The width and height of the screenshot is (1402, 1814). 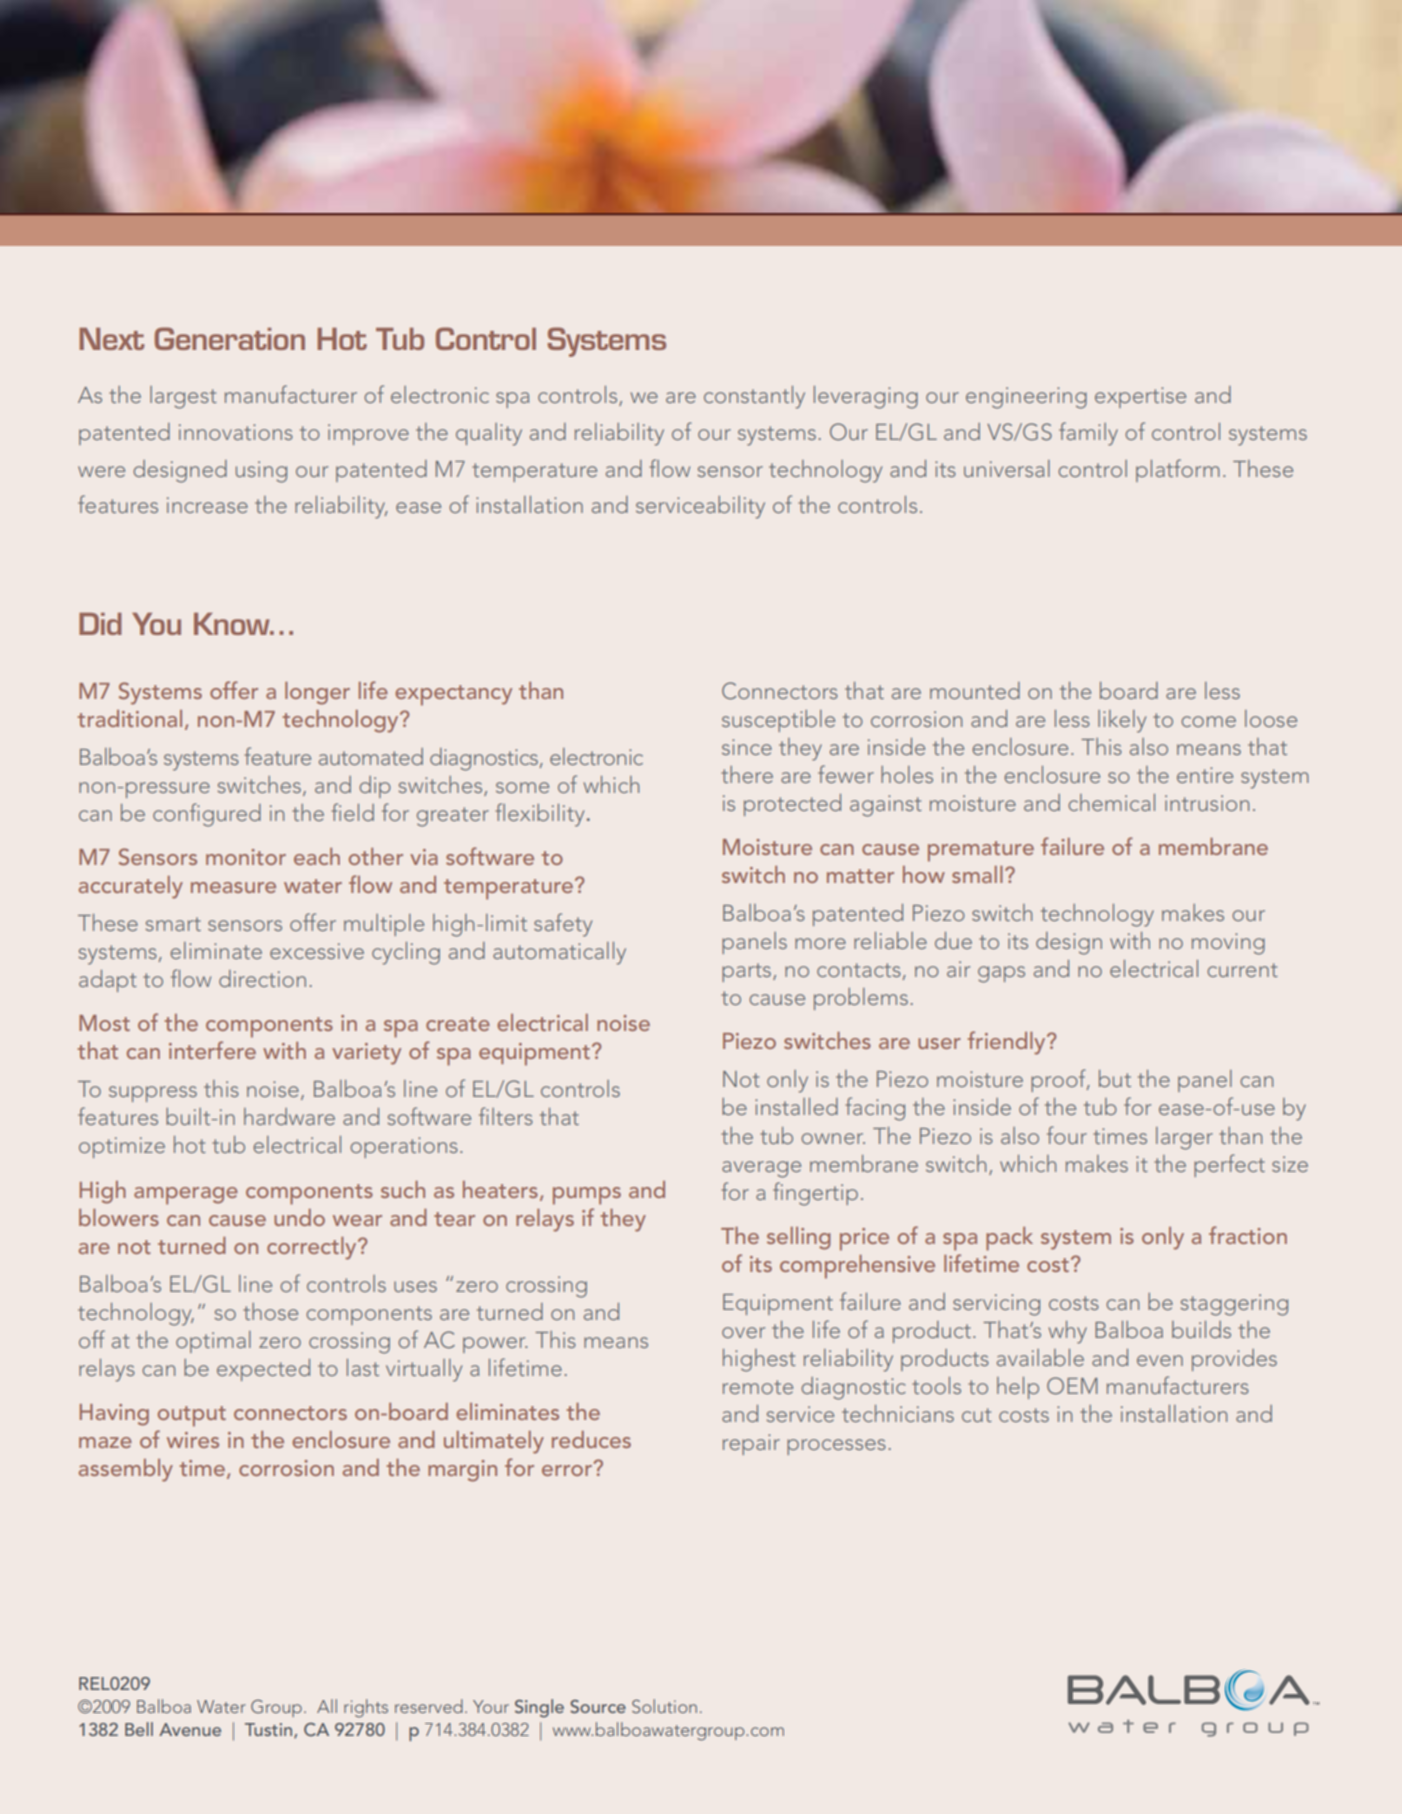 What do you see at coordinates (1248, 1235) in the screenshot?
I see `fraction` at bounding box center [1248, 1235].
